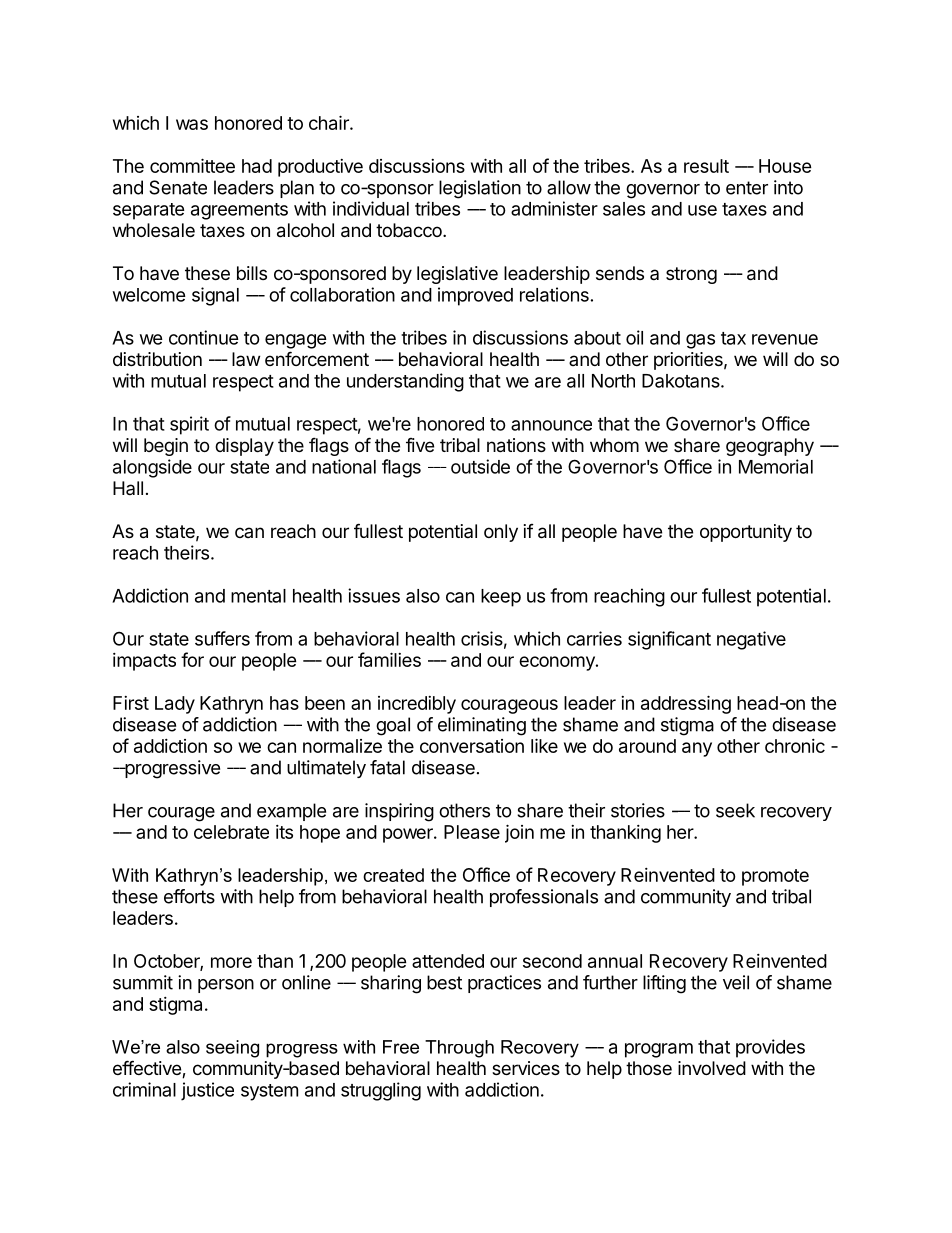  I want to click on display, so click(244, 447).
